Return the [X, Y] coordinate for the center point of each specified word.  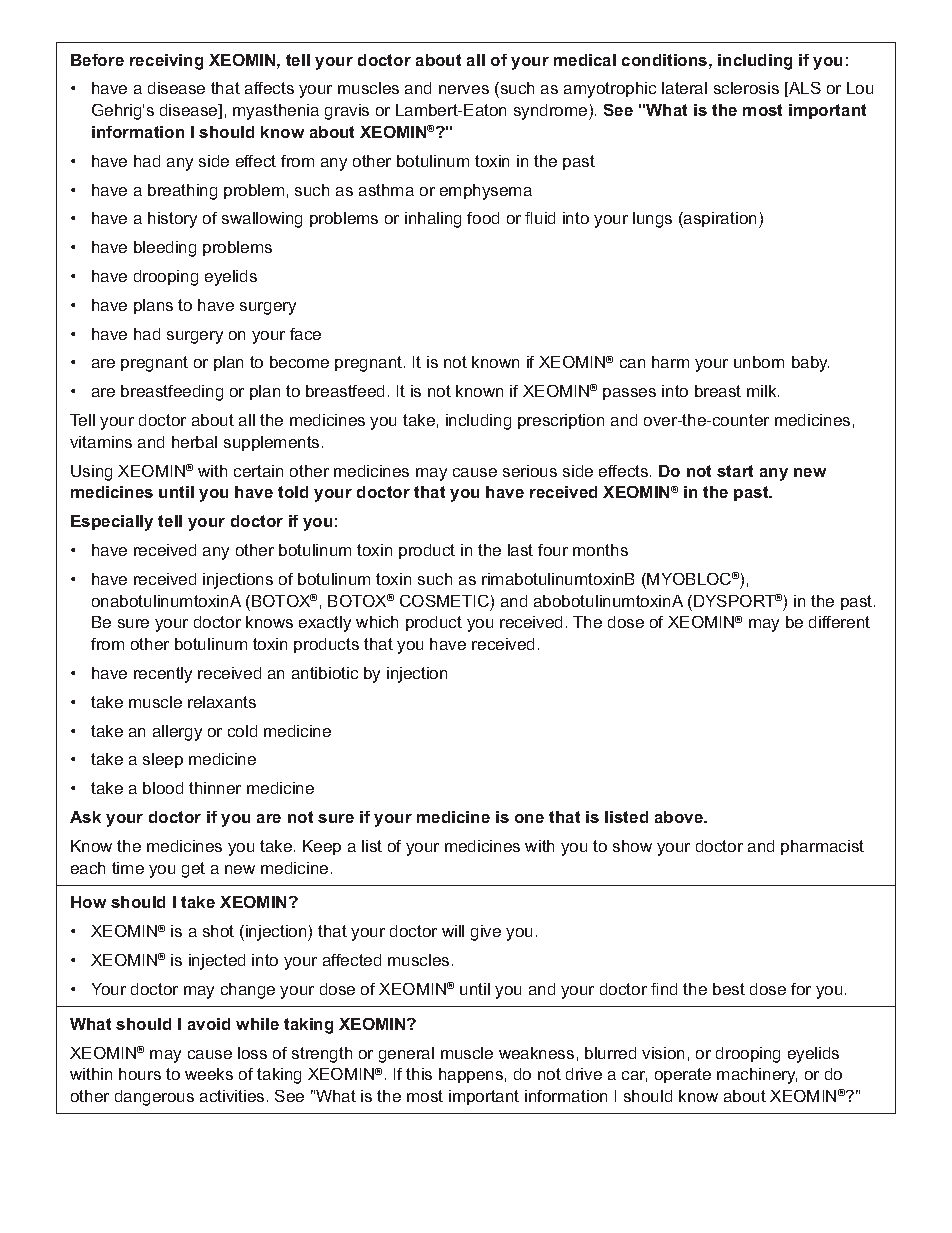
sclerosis [746, 88]
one [529, 818]
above [680, 817]
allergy [177, 733]
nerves [464, 89]
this [419, 1074]
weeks [209, 1074]
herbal [194, 442]
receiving [166, 62]
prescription [561, 421]
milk [763, 391]
